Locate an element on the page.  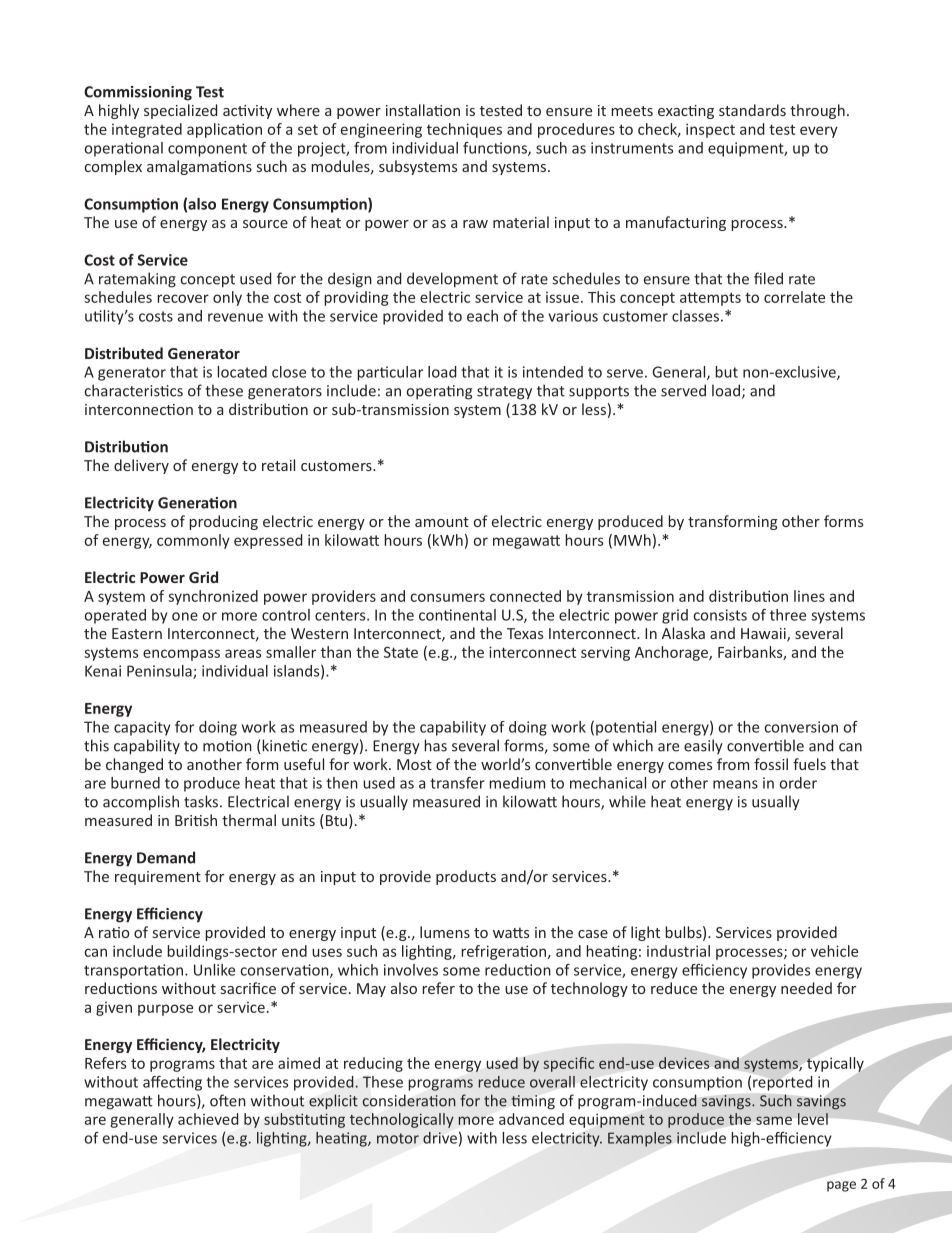
means is located at coordinates (735, 784).
